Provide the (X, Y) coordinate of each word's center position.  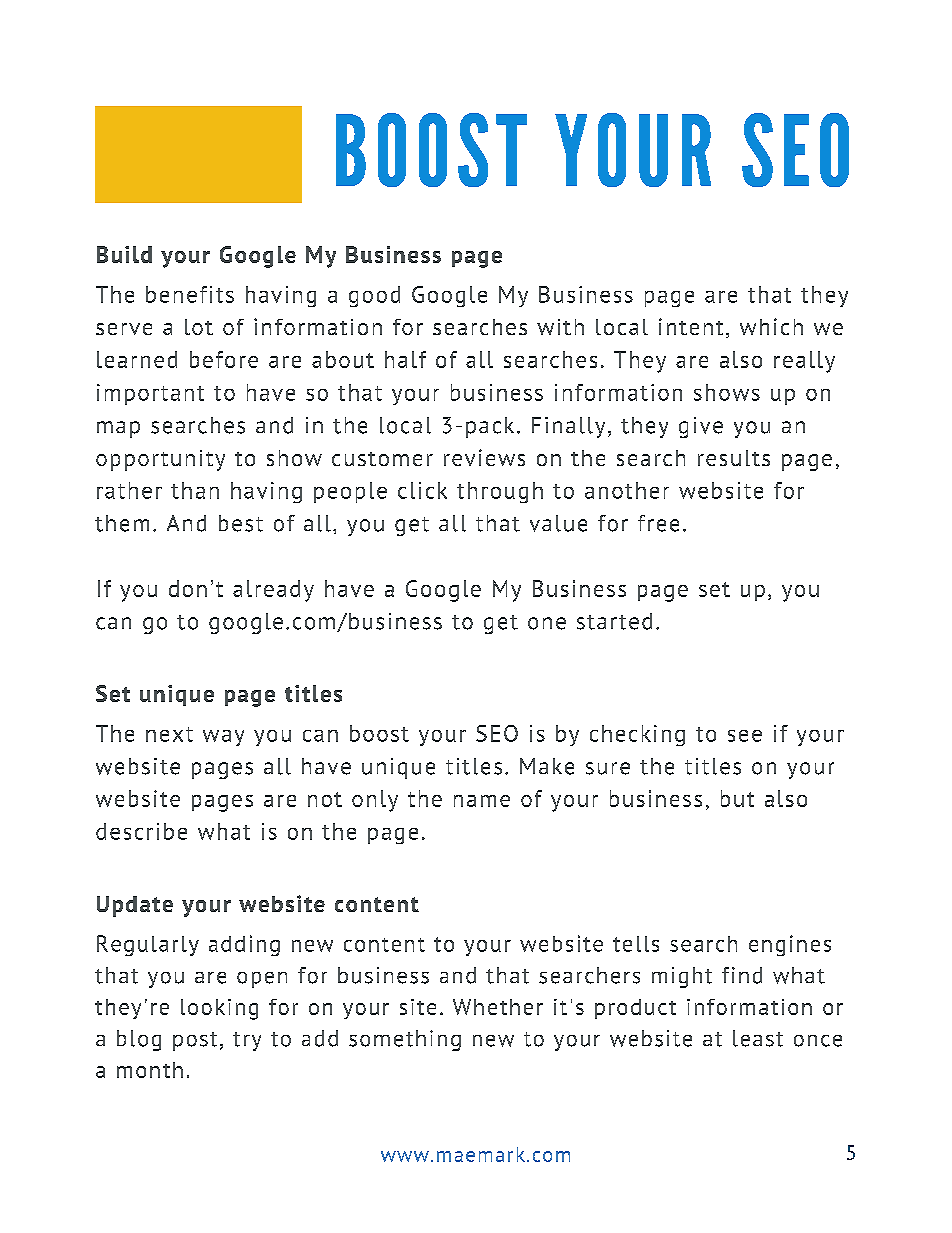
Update (135, 906)
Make (547, 766)
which (771, 326)
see (745, 736)
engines (790, 945)
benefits (190, 294)
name (482, 801)
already (273, 591)
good (374, 296)
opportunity (160, 460)
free (658, 523)
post (195, 1041)
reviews (484, 457)
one (547, 623)
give (701, 427)
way (223, 738)
